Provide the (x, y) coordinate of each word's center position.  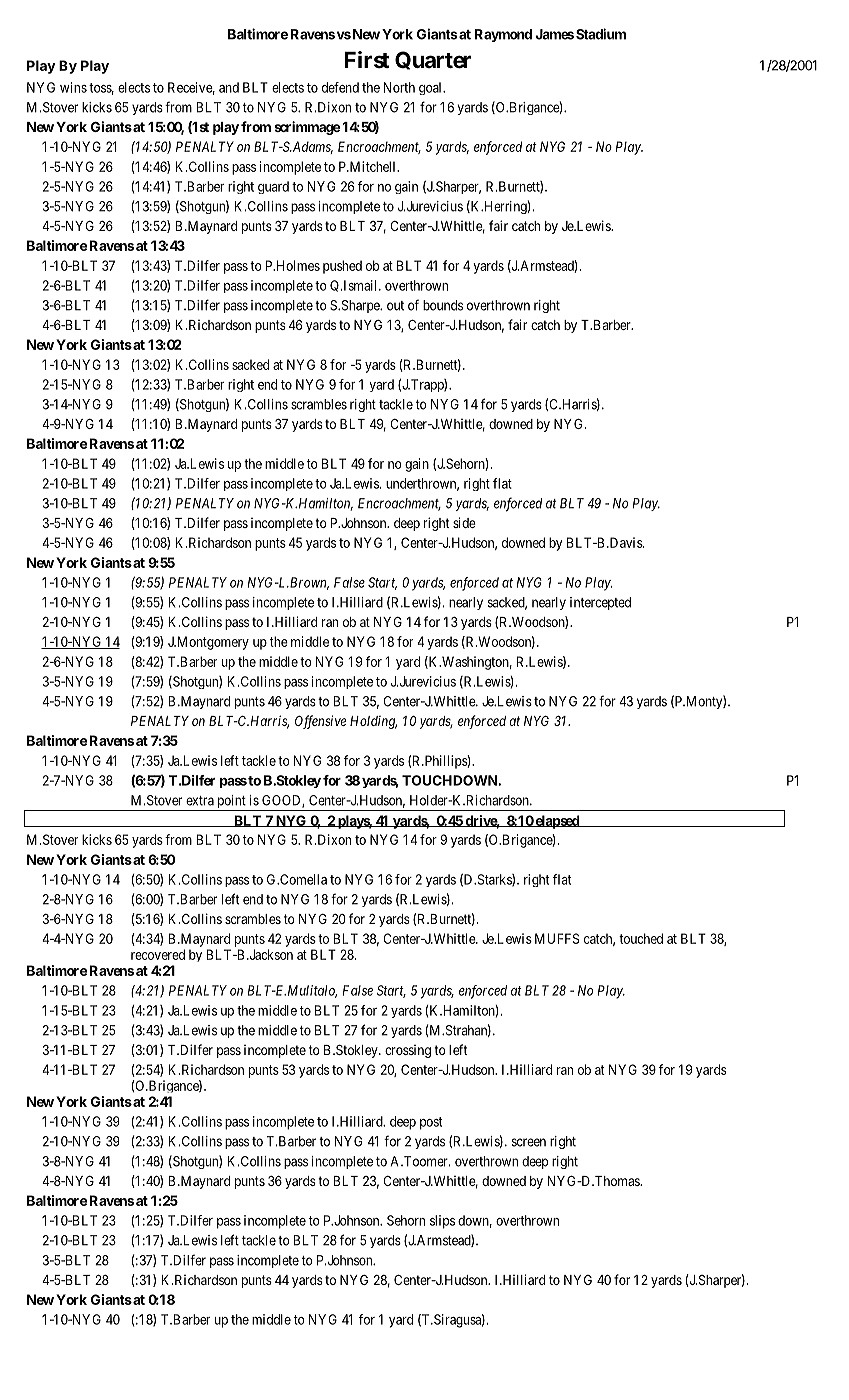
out (395, 306)
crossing (408, 1051)
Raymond (503, 35)
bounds (443, 305)
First (367, 60)
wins (73, 87)
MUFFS (557, 938)
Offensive (320, 722)
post (431, 1123)
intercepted (600, 603)
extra (200, 801)
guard (273, 187)
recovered (158, 954)
